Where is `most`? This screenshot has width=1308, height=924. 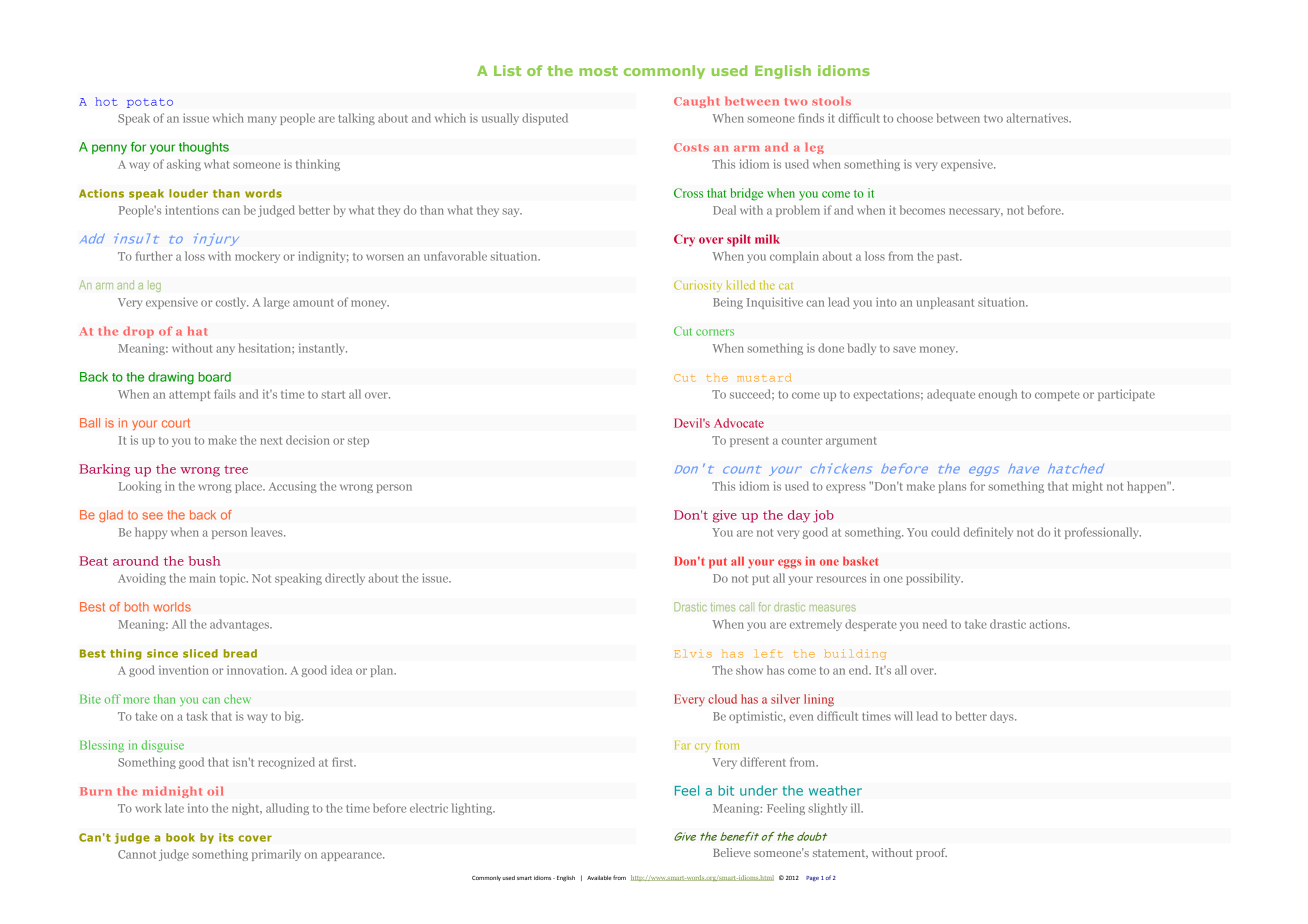
most is located at coordinates (598, 71).
